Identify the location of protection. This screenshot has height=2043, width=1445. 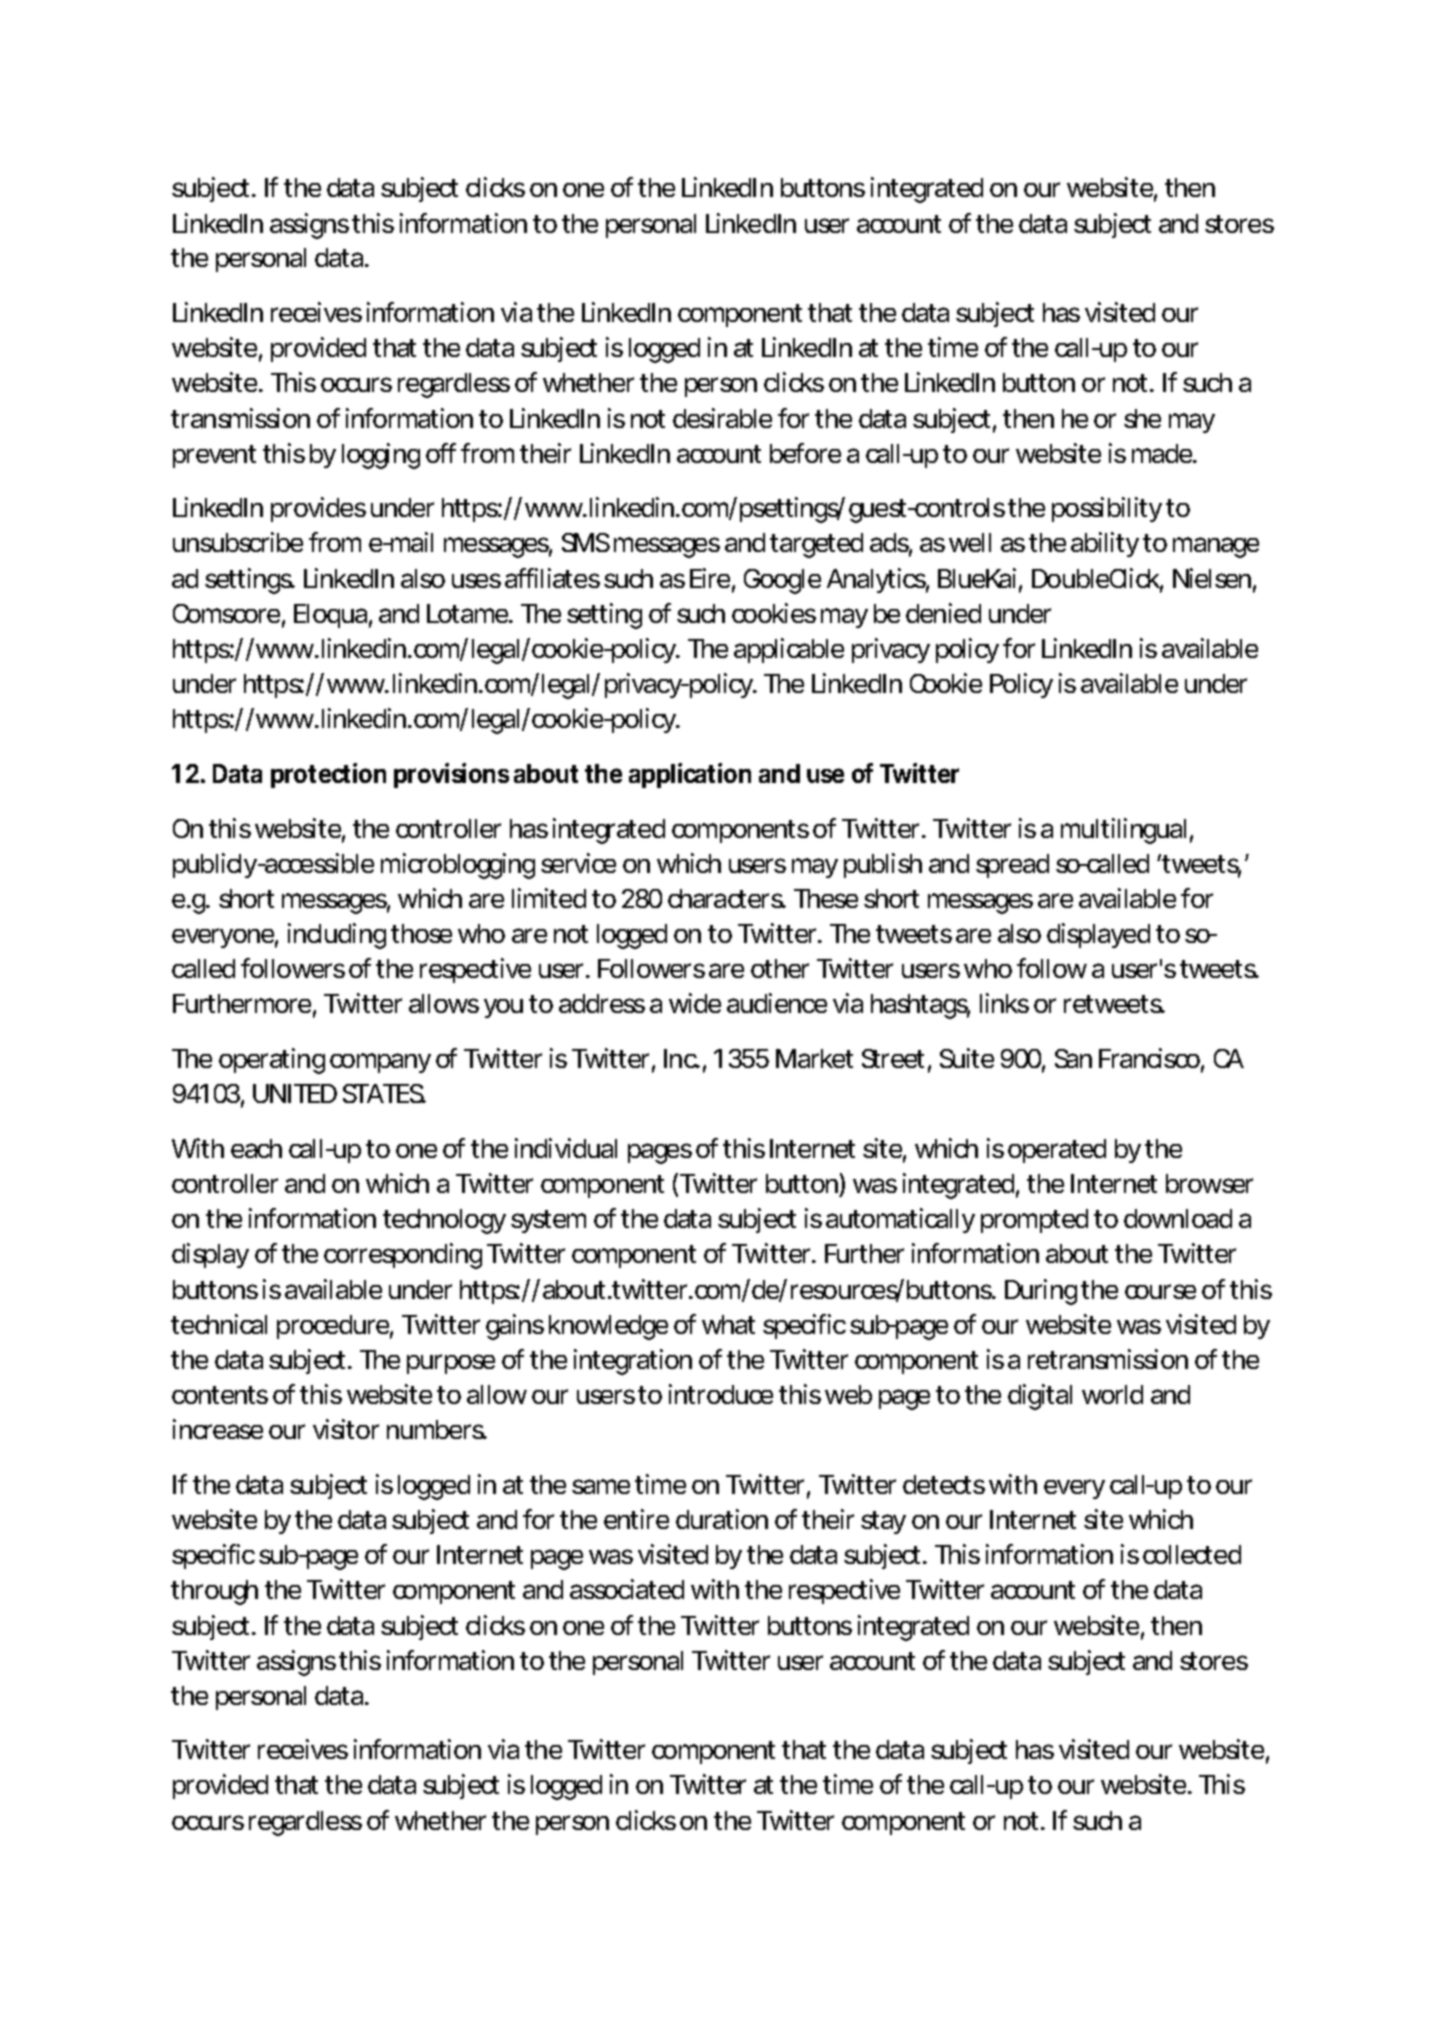
(327, 775).
